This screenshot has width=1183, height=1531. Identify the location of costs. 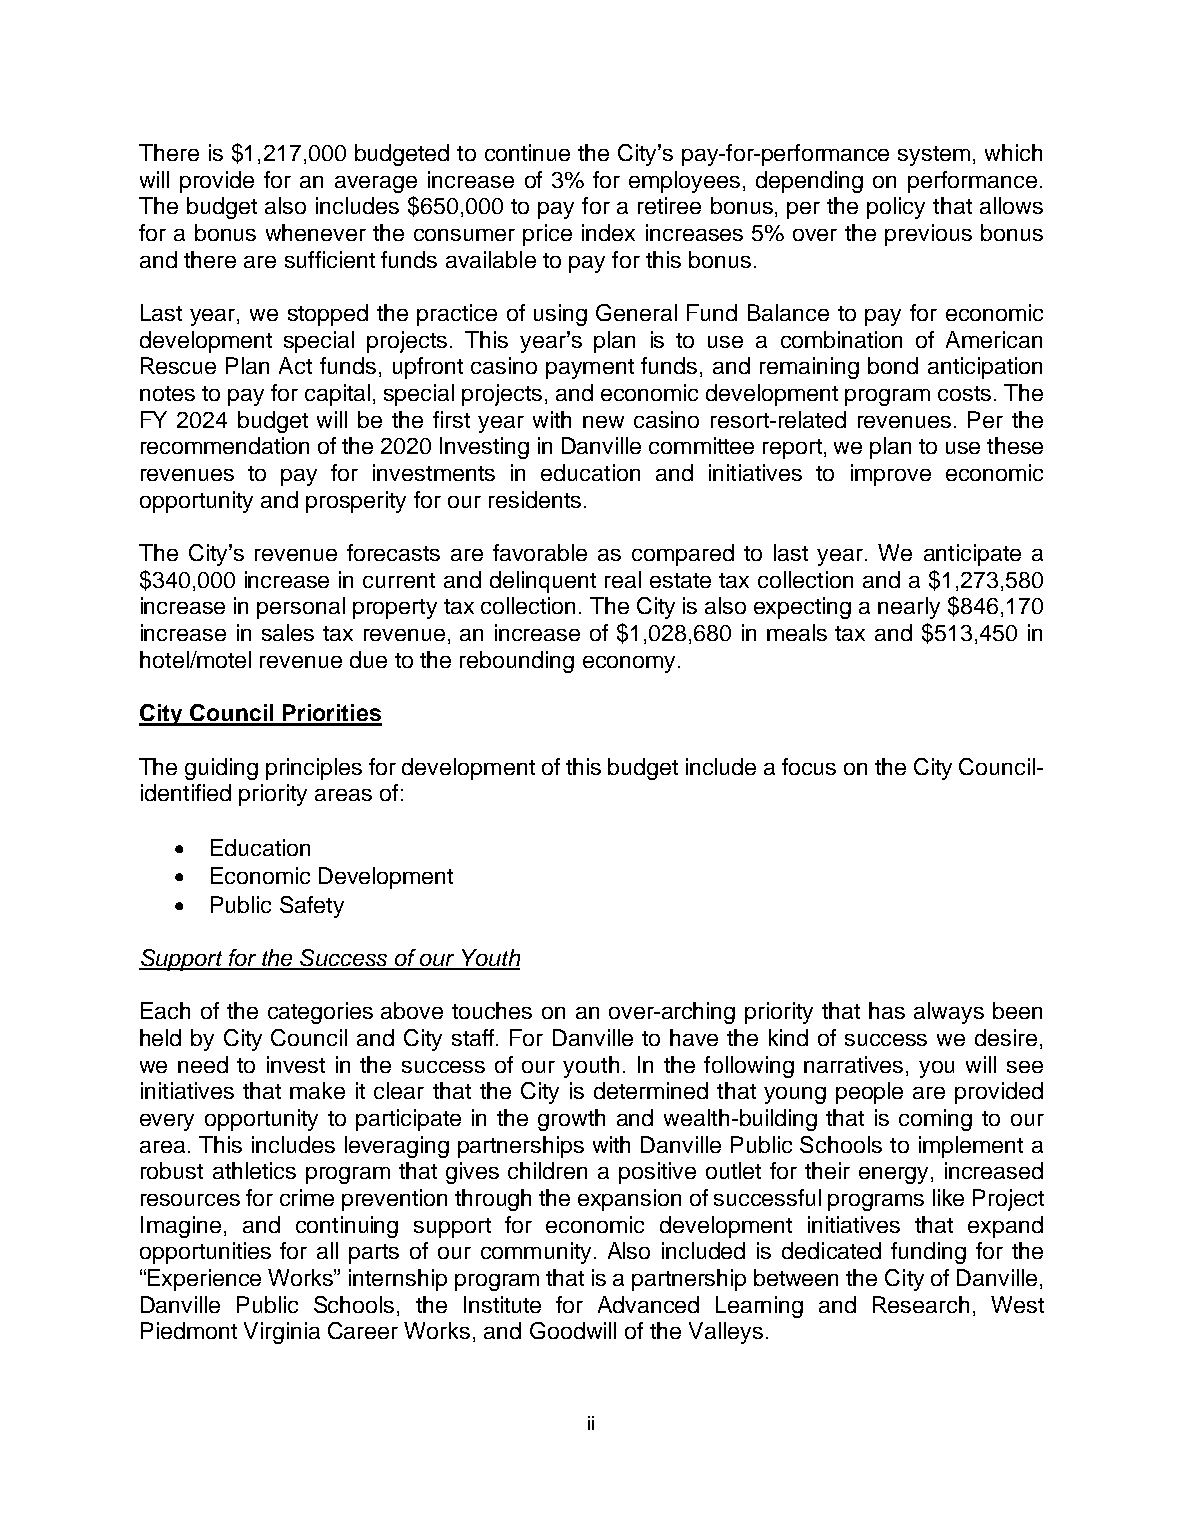
(964, 393).
